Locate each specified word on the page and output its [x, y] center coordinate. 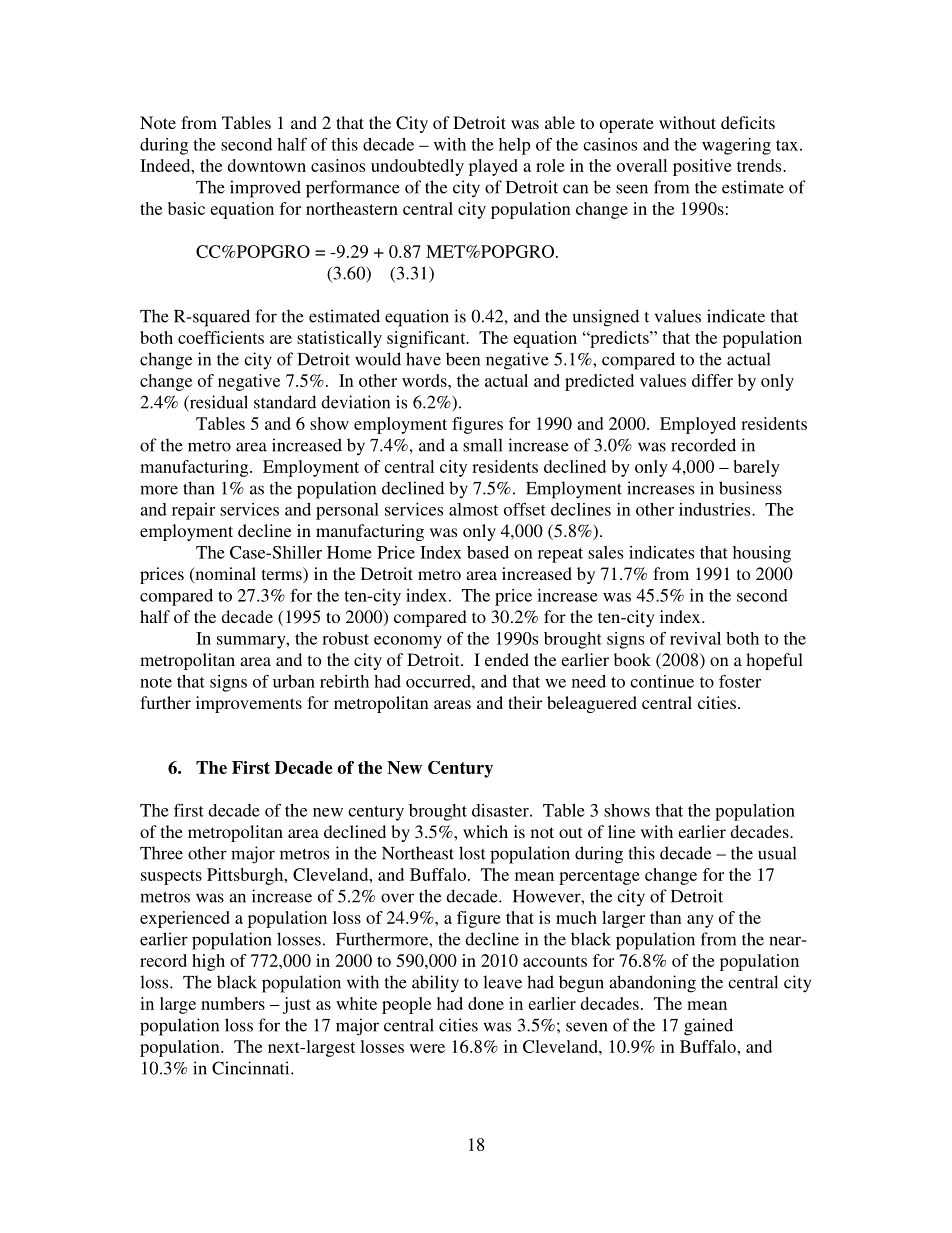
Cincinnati [252, 1068]
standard [285, 402]
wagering [736, 146]
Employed [698, 425]
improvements [249, 704]
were [427, 1048]
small [483, 445]
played [493, 167]
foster [740, 681]
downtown [267, 165]
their [525, 702]
